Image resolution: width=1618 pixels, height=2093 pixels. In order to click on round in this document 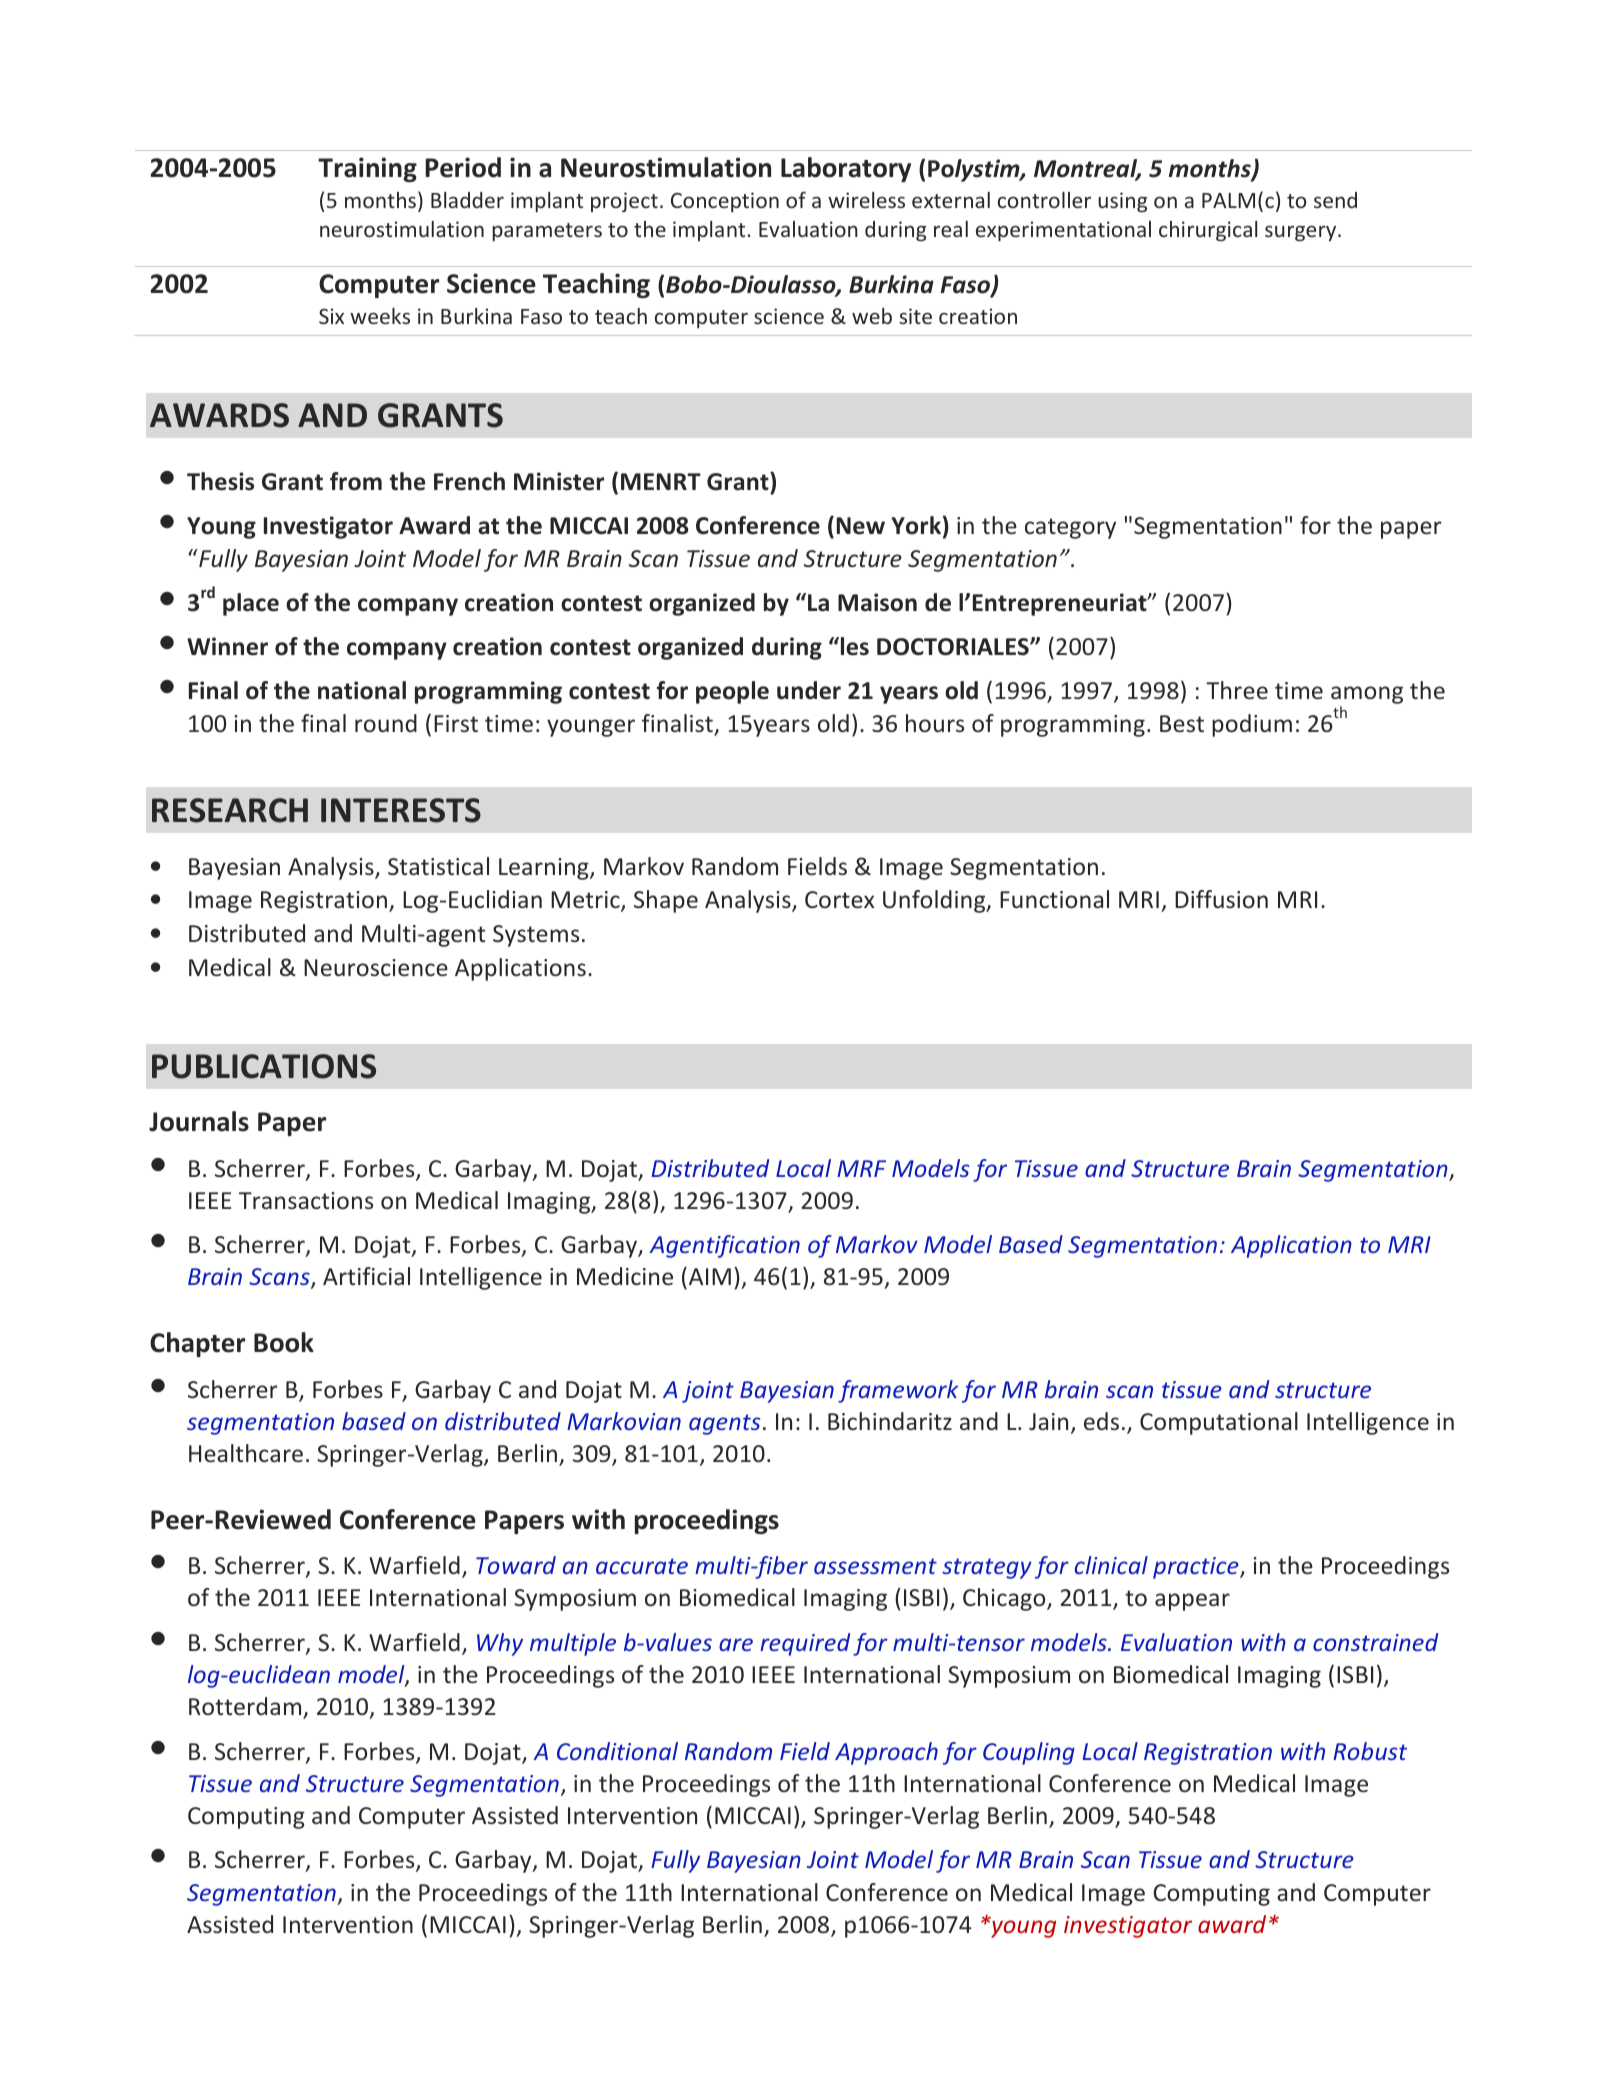, I will do `click(386, 723)`.
